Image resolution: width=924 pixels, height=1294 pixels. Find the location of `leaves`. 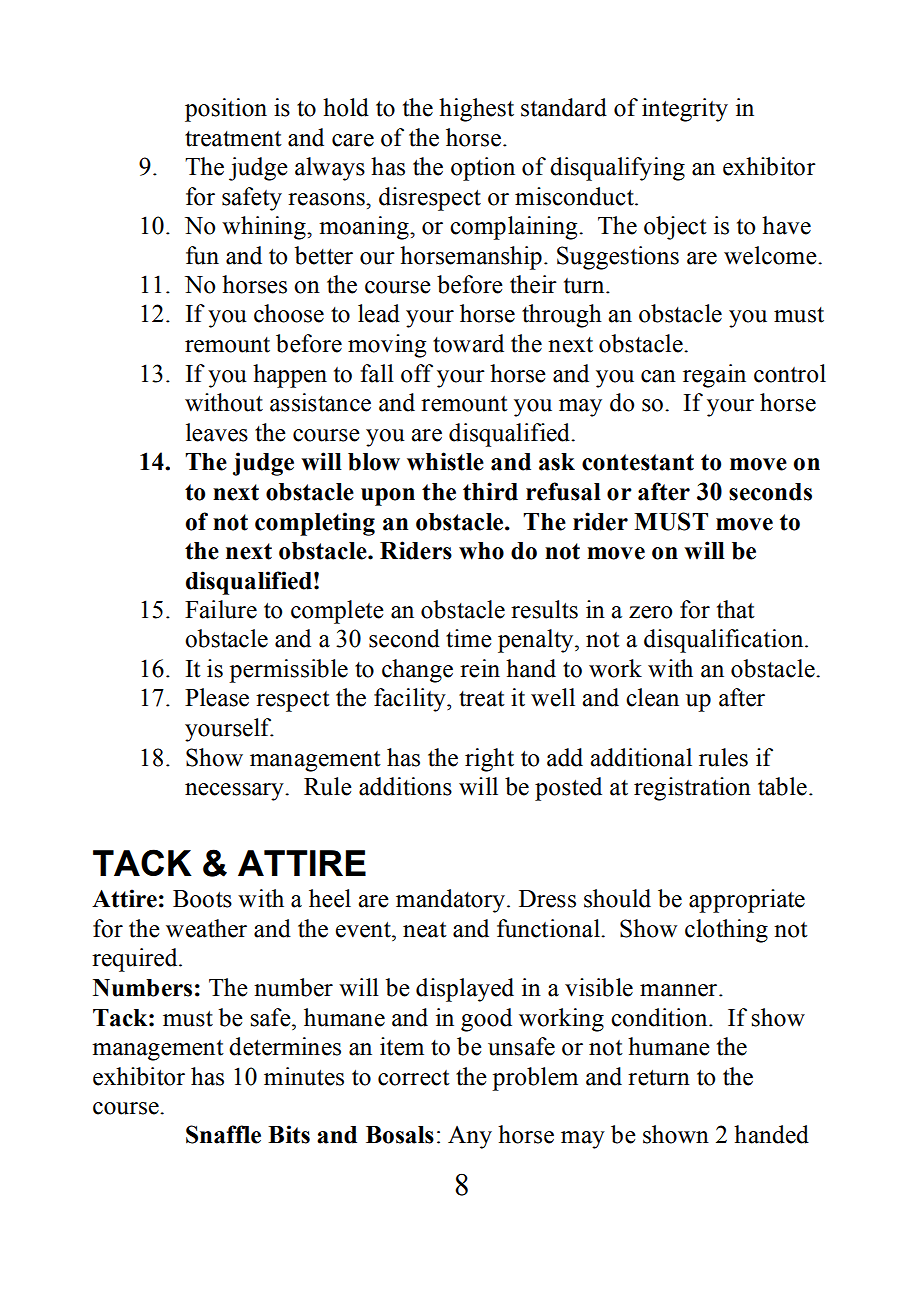

leaves is located at coordinates (217, 432).
